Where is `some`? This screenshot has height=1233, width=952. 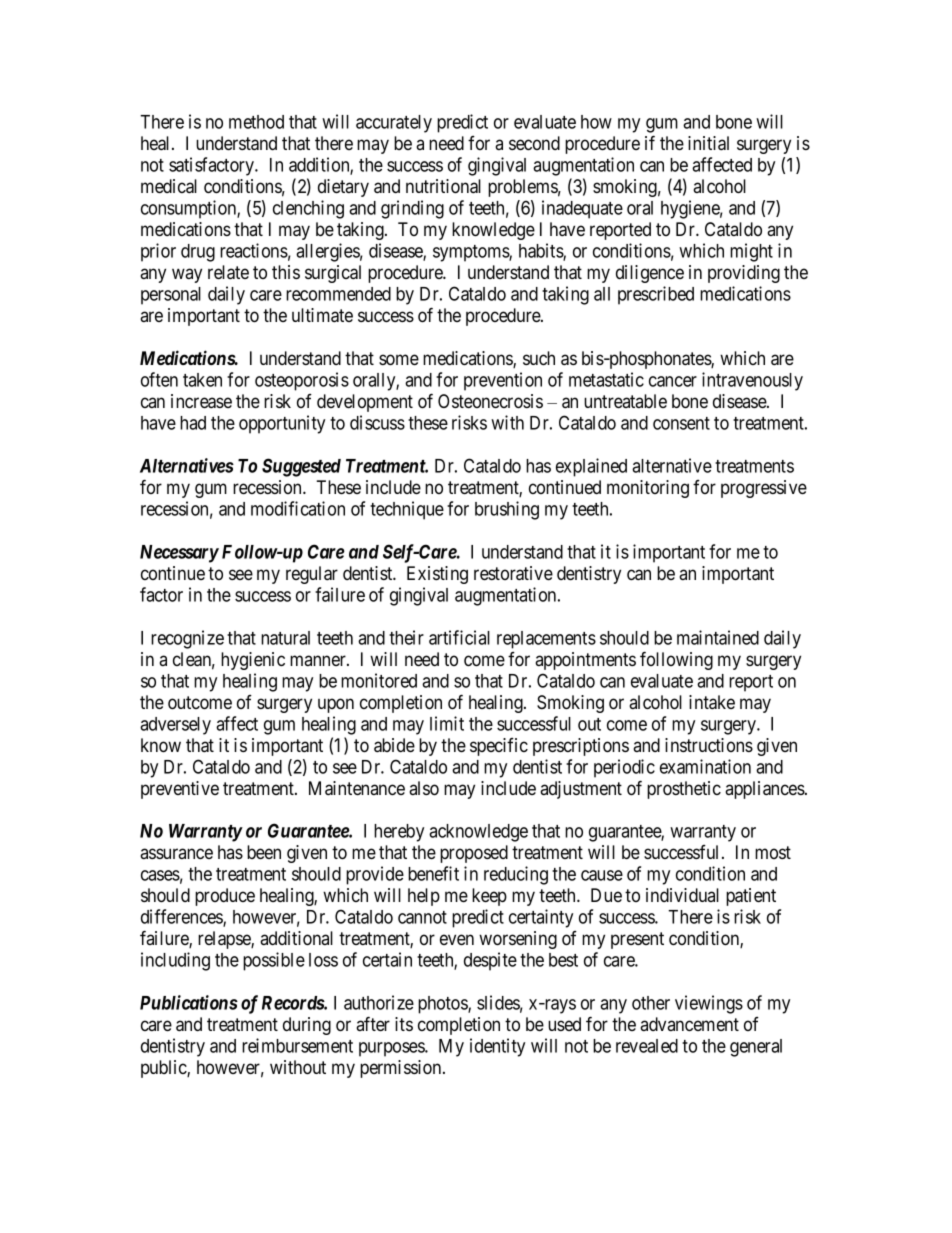 some is located at coordinates (399, 360).
